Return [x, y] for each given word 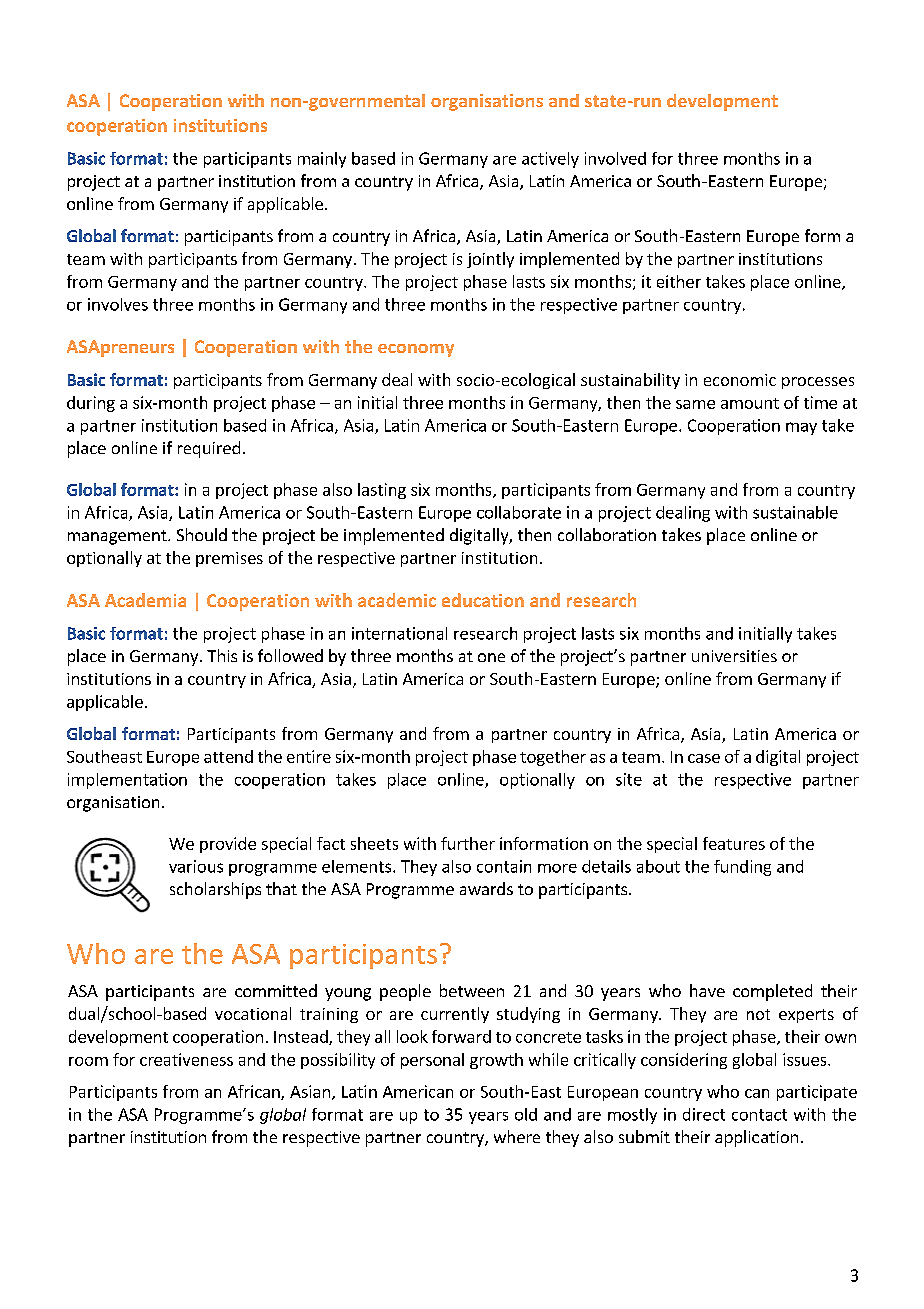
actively [550, 160]
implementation [127, 781]
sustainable [795, 512]
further [468, 843]
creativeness [186, 1059]
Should [202, 534]
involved [615, 158]
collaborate [519, 512]
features [734, 843]
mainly [322, 160]
